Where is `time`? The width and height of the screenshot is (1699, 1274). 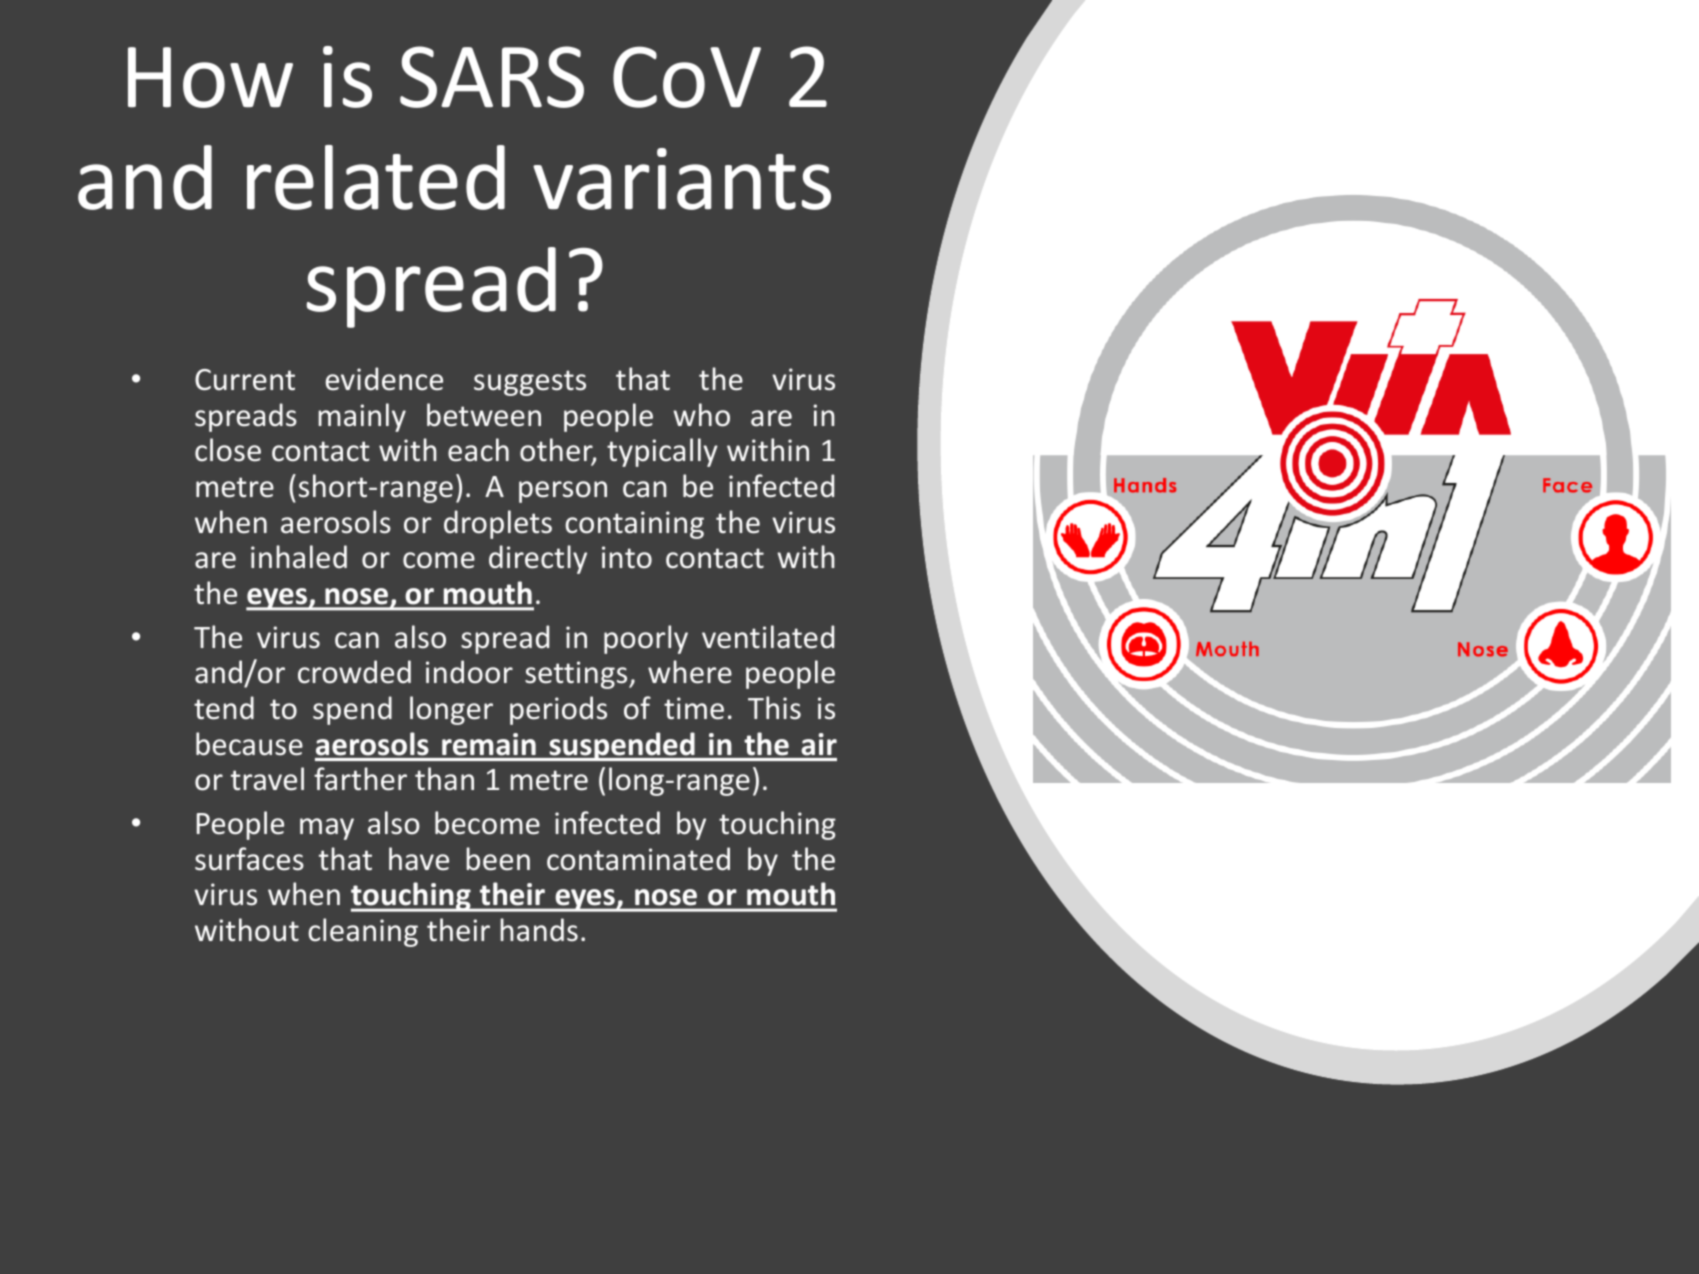 time is located at coordinates (694, 708).
